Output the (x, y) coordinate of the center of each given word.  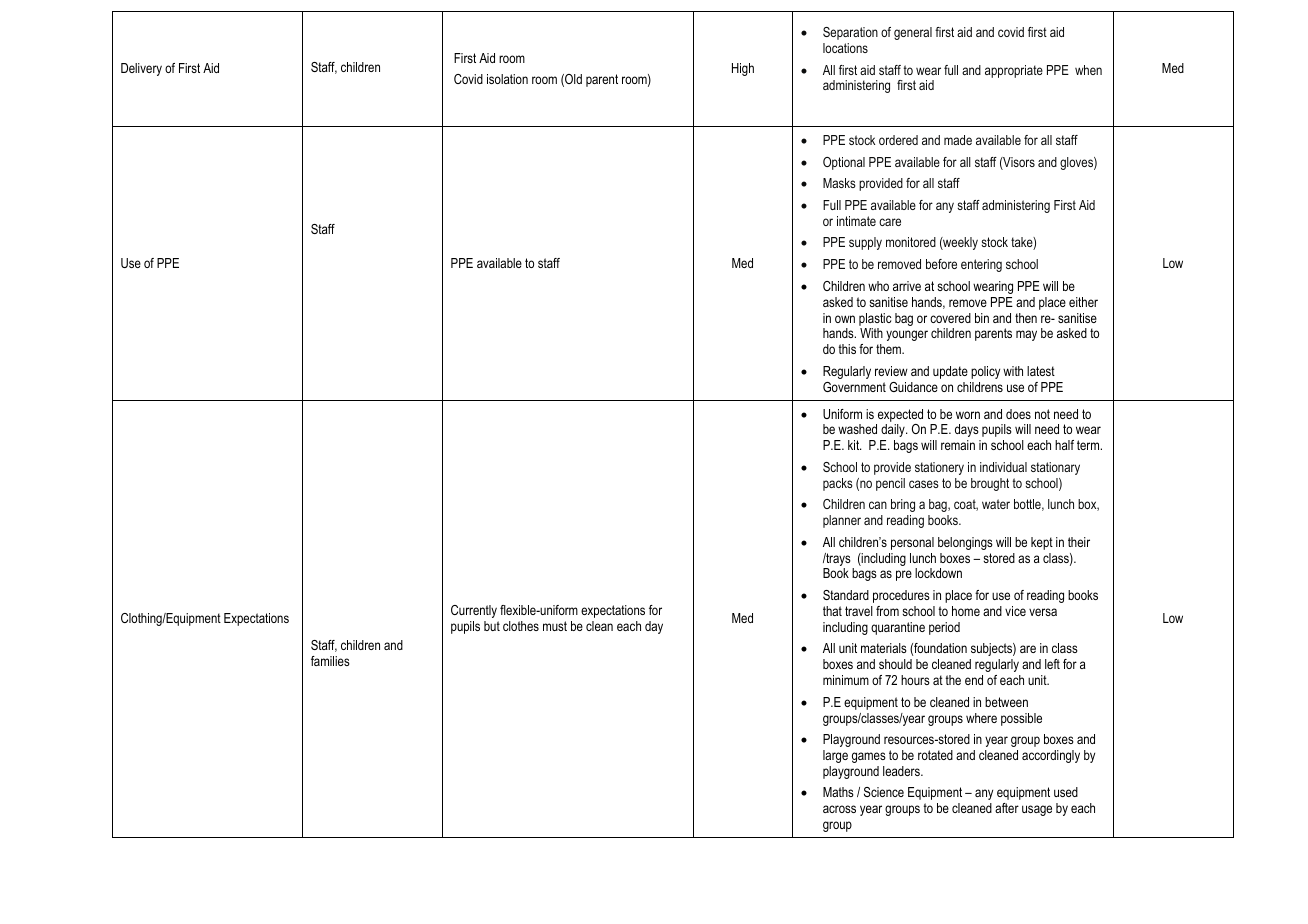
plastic (875, 319)
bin (982, 318)
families (330, 661)
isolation (507, 79)
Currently (474, 611)
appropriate (1014, 71)
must (555, 626)
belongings (965, 543)
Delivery (141, 69)
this (847, 349)
